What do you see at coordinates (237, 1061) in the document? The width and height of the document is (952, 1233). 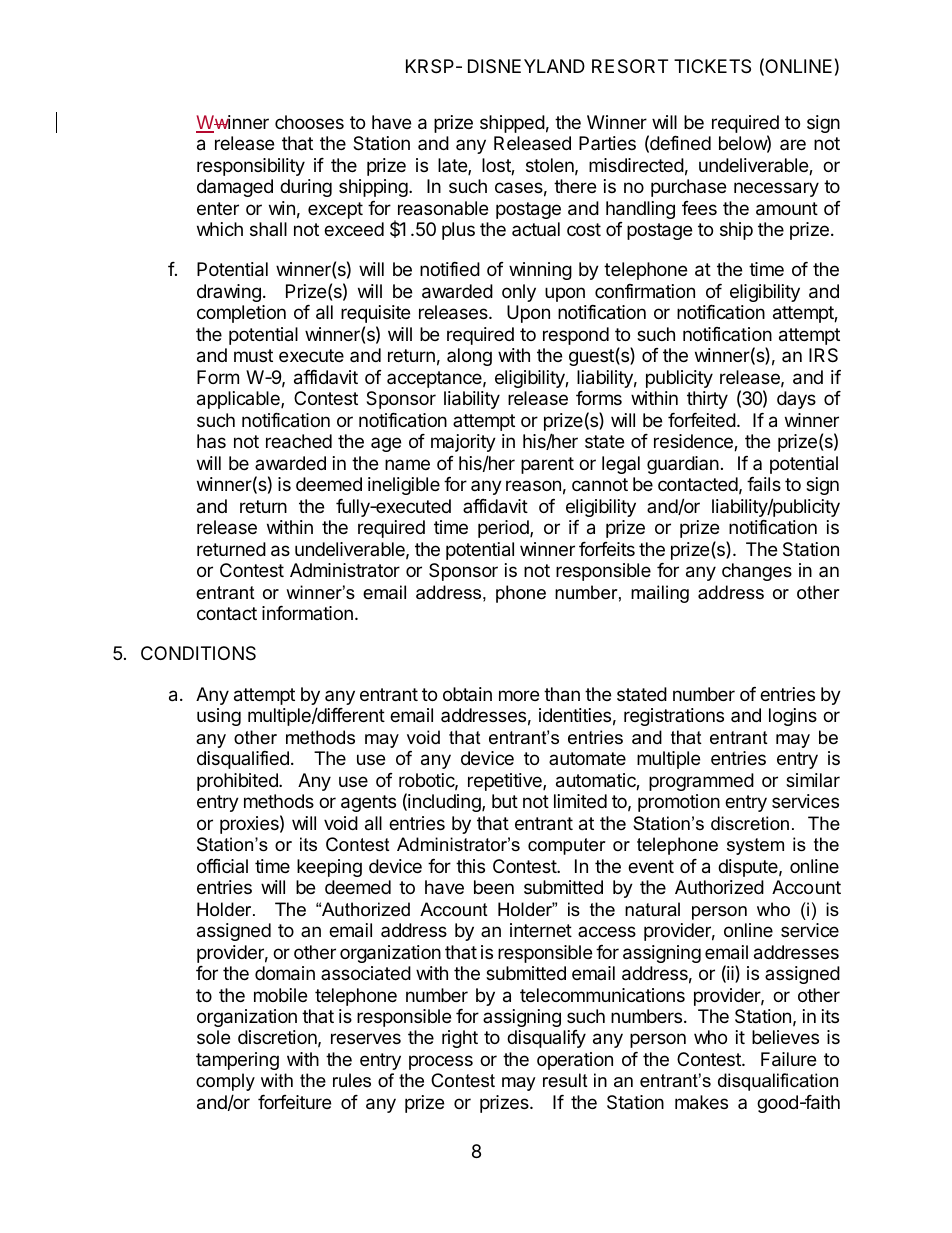 I see `tampering` at bounding box center [237, 1061].
